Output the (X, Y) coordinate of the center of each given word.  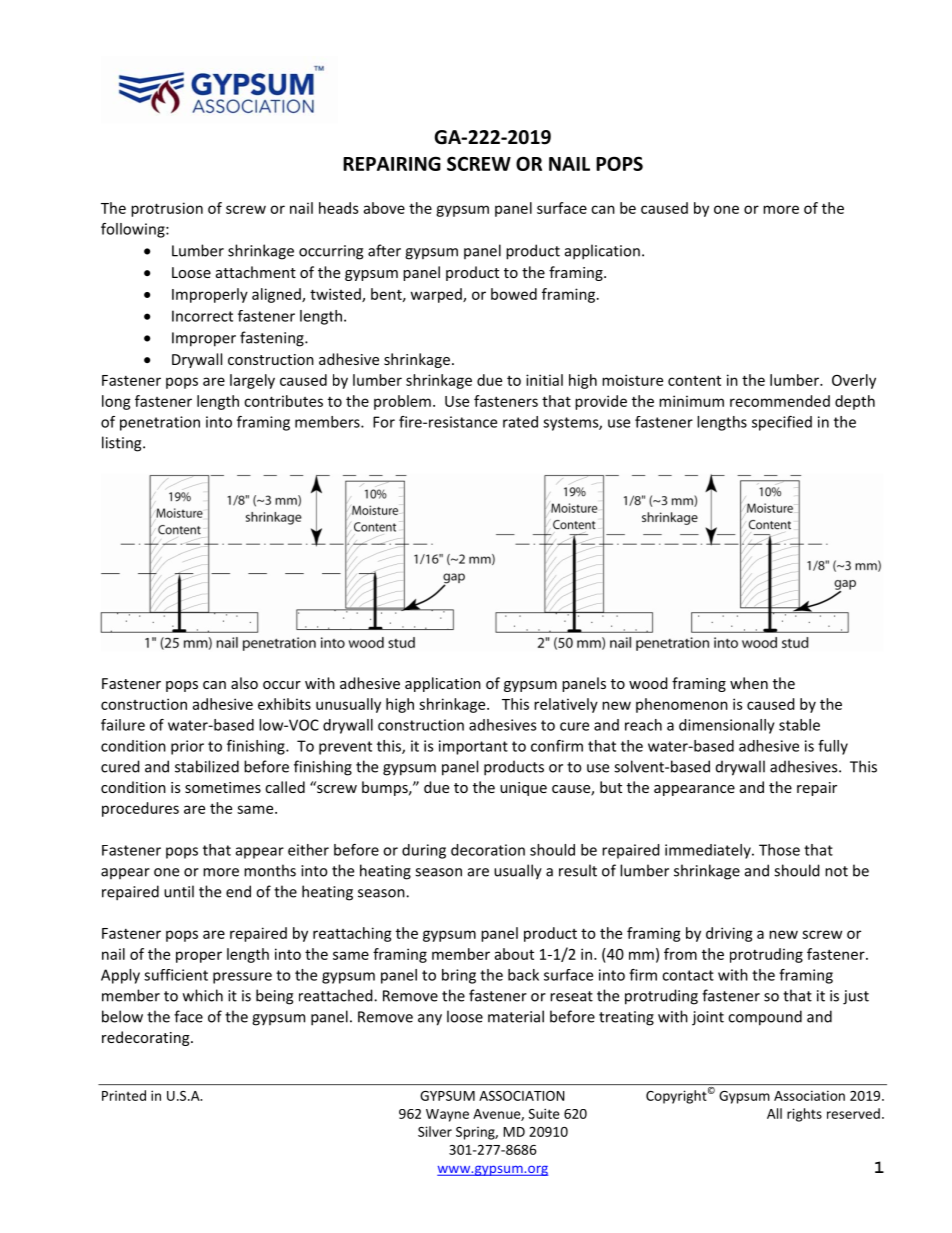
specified (782, 423)
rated (520, 422)
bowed (514, 294)
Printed (124, 1095)
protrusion (167, 209)
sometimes (223, 787)
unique (523, 789)
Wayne (447, 1115)
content (694, 380)
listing (123, 444)
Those (779, 850)
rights (804, 1115)
